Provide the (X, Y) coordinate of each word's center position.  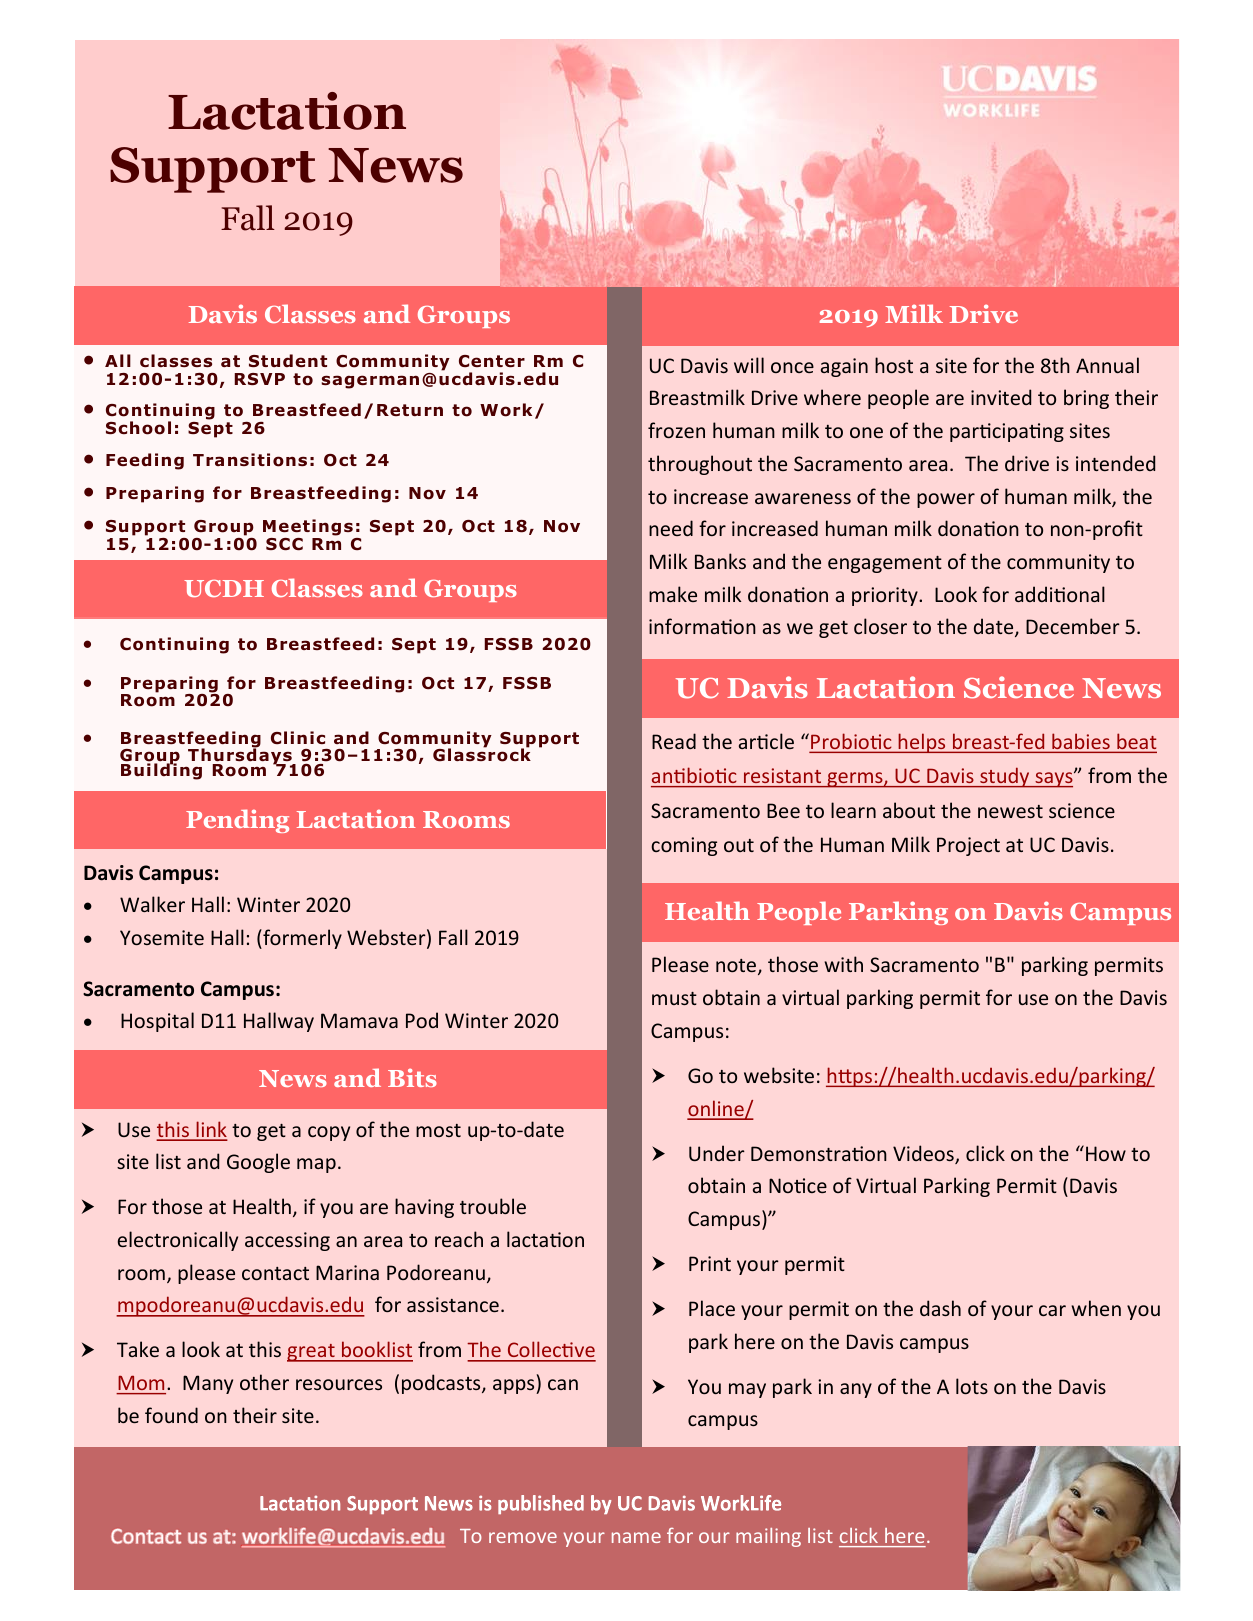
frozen (676, 430)
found (171, 1415)
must (674, 998)
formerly (301, 939)
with (843, 964)
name (636, 1537)
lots (972, 1386)
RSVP (259, 379)
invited (1001, 397)
